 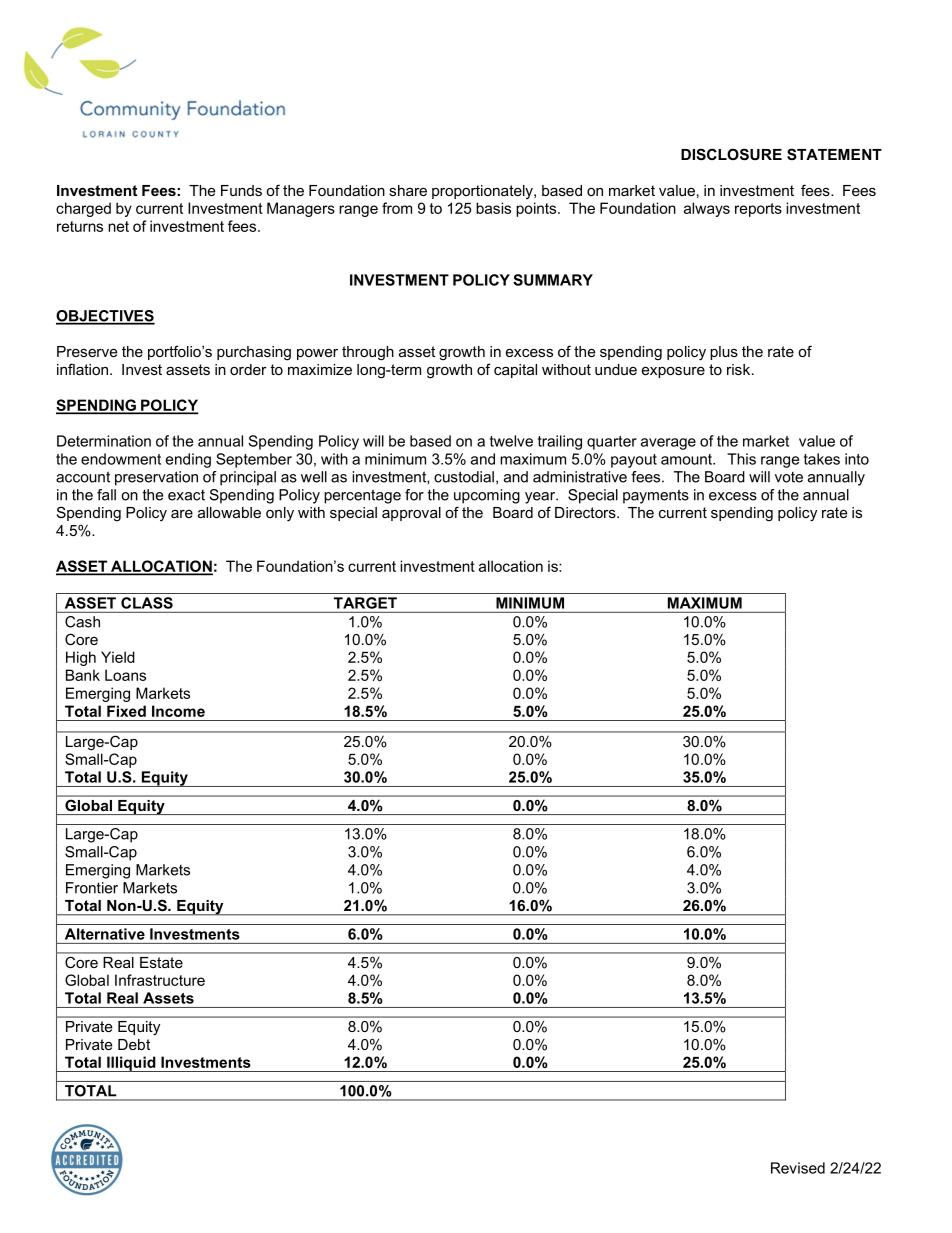 What do you see at coordinates (134, 1044) in the image?
I see `Debt` at bounding box center [134, 1044].
